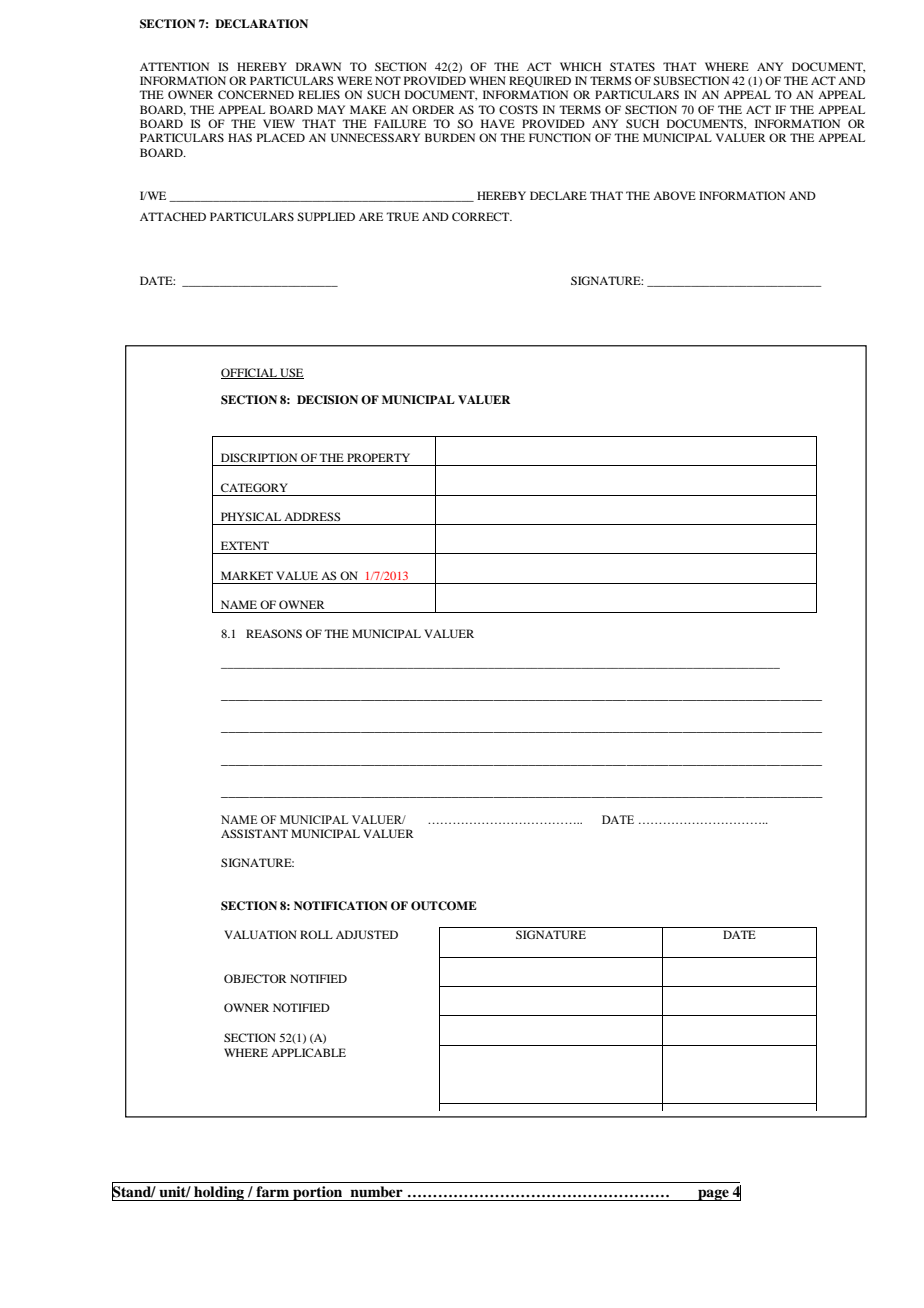 Image resolution: width=924 pixels, height=1308 pixels. What do you see at coordinates (433, 109) in the screenshot?
I see `ORDER` at bounding box center [433, 109].
